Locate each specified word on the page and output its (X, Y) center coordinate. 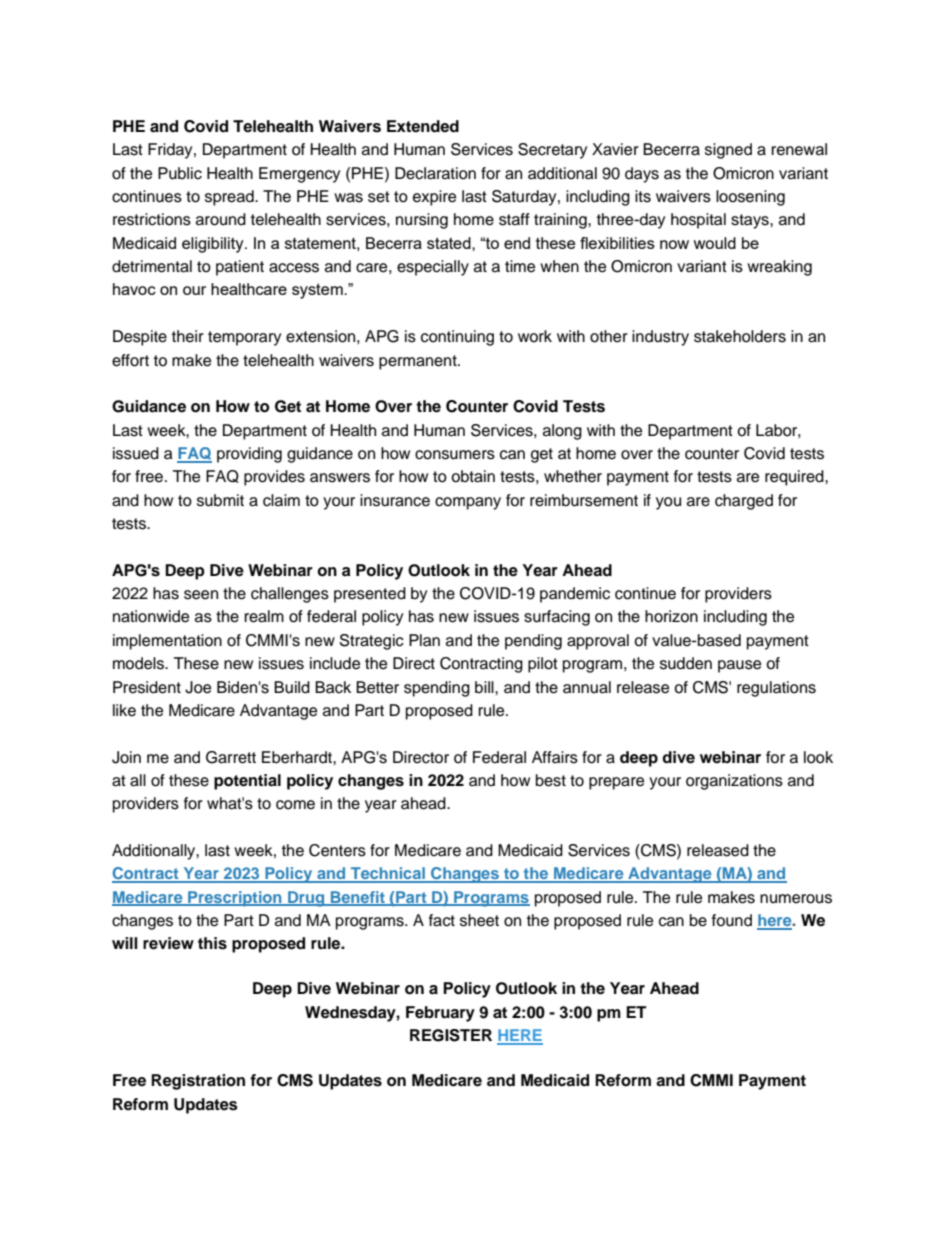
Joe (198, 687)
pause (739, 666)
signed (728, 151)
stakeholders (740, 336)
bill (485, 687)
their (188, 336)
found (732, 920)
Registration (198, 1082)
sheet (479, 920)
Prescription (235, 899)
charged (744, 502)
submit (220, 500)
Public (180, 173)
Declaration (435, 173)
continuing (457, 338)
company (468, 503)
